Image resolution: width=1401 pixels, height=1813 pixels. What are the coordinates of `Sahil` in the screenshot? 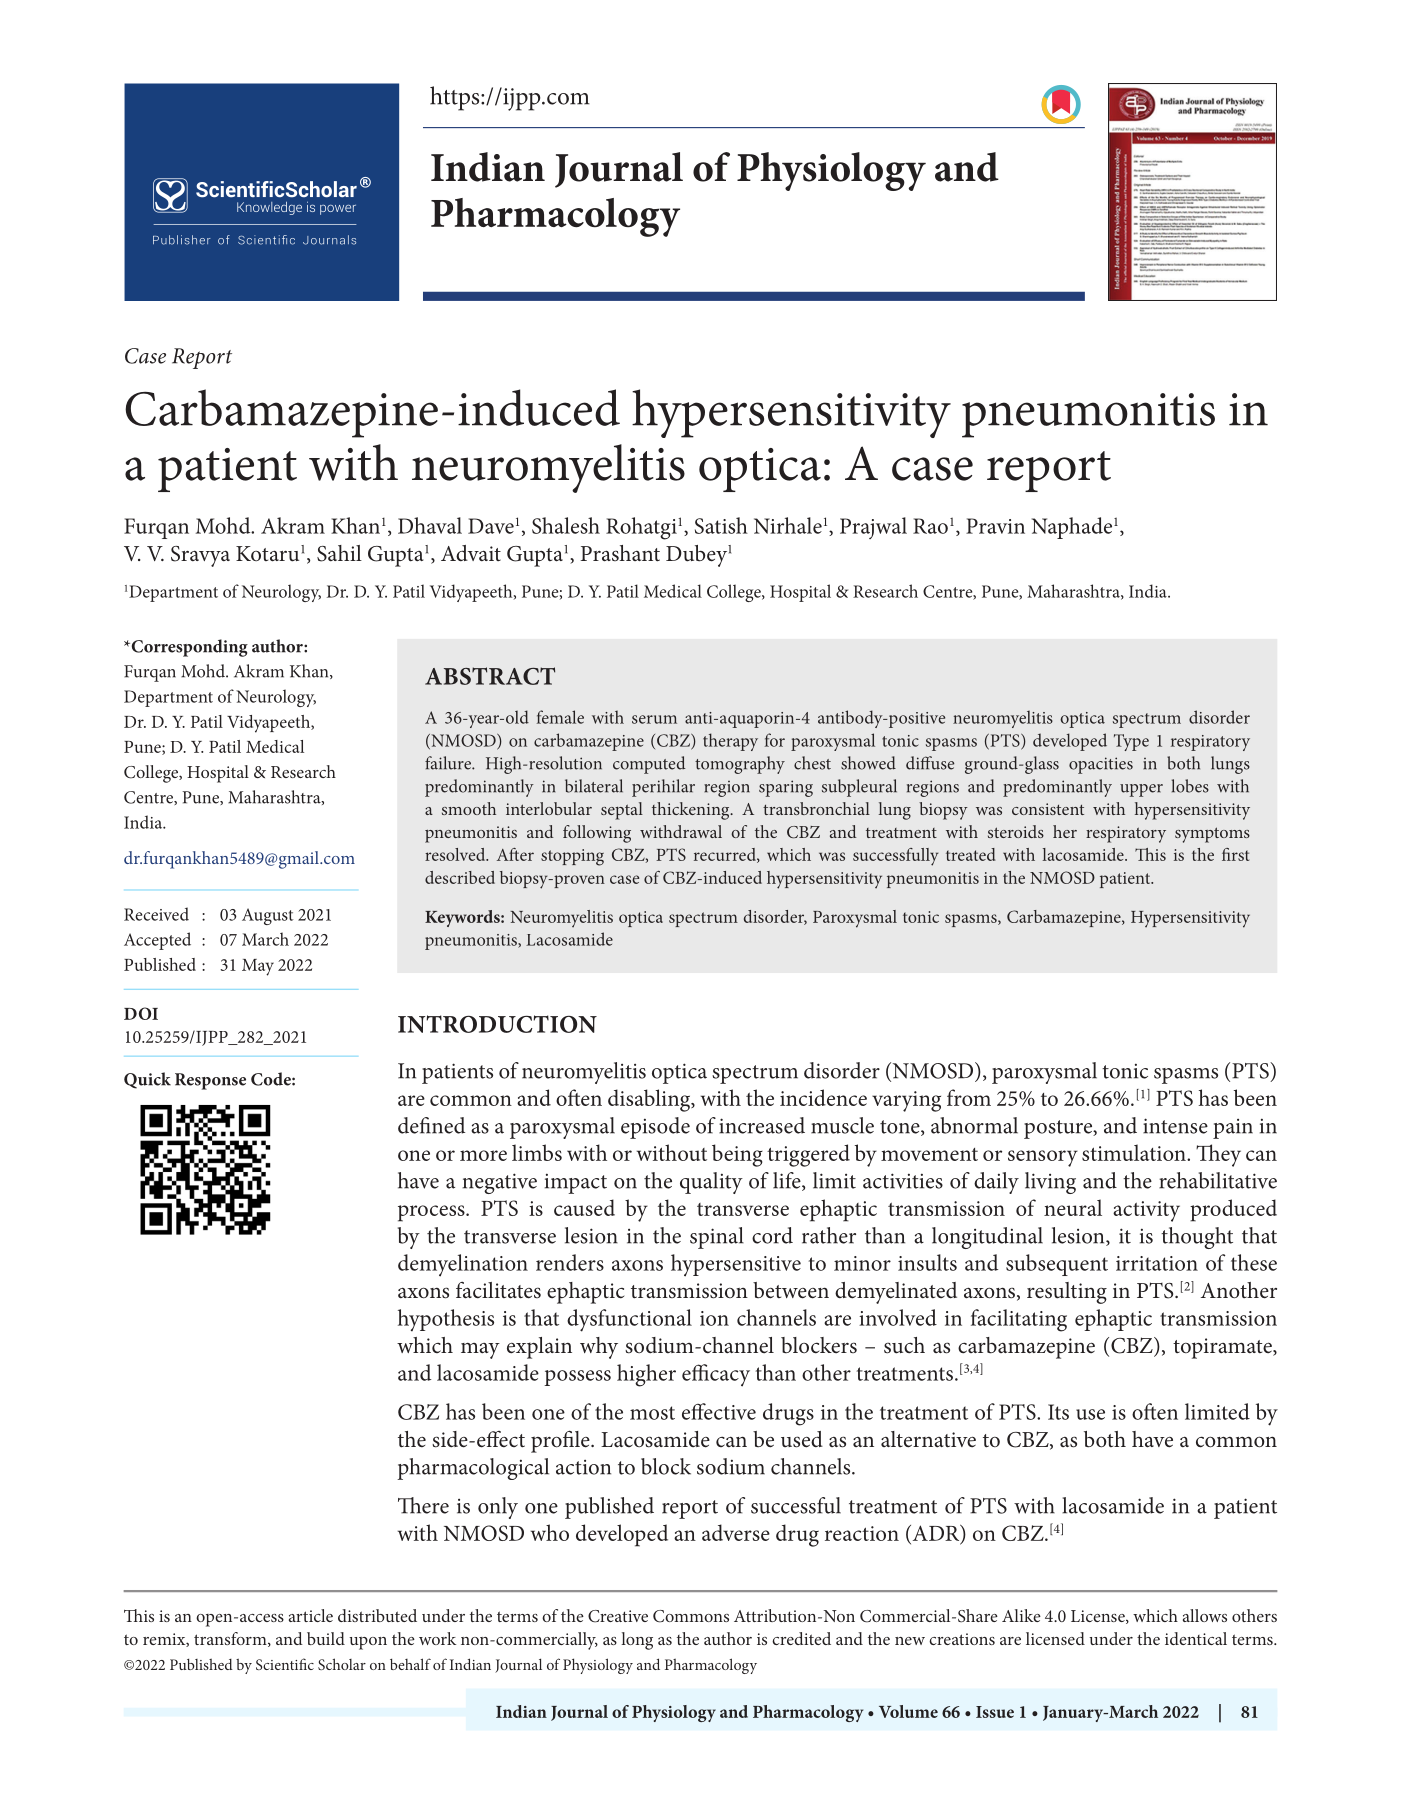 It's located at (339, 553).
